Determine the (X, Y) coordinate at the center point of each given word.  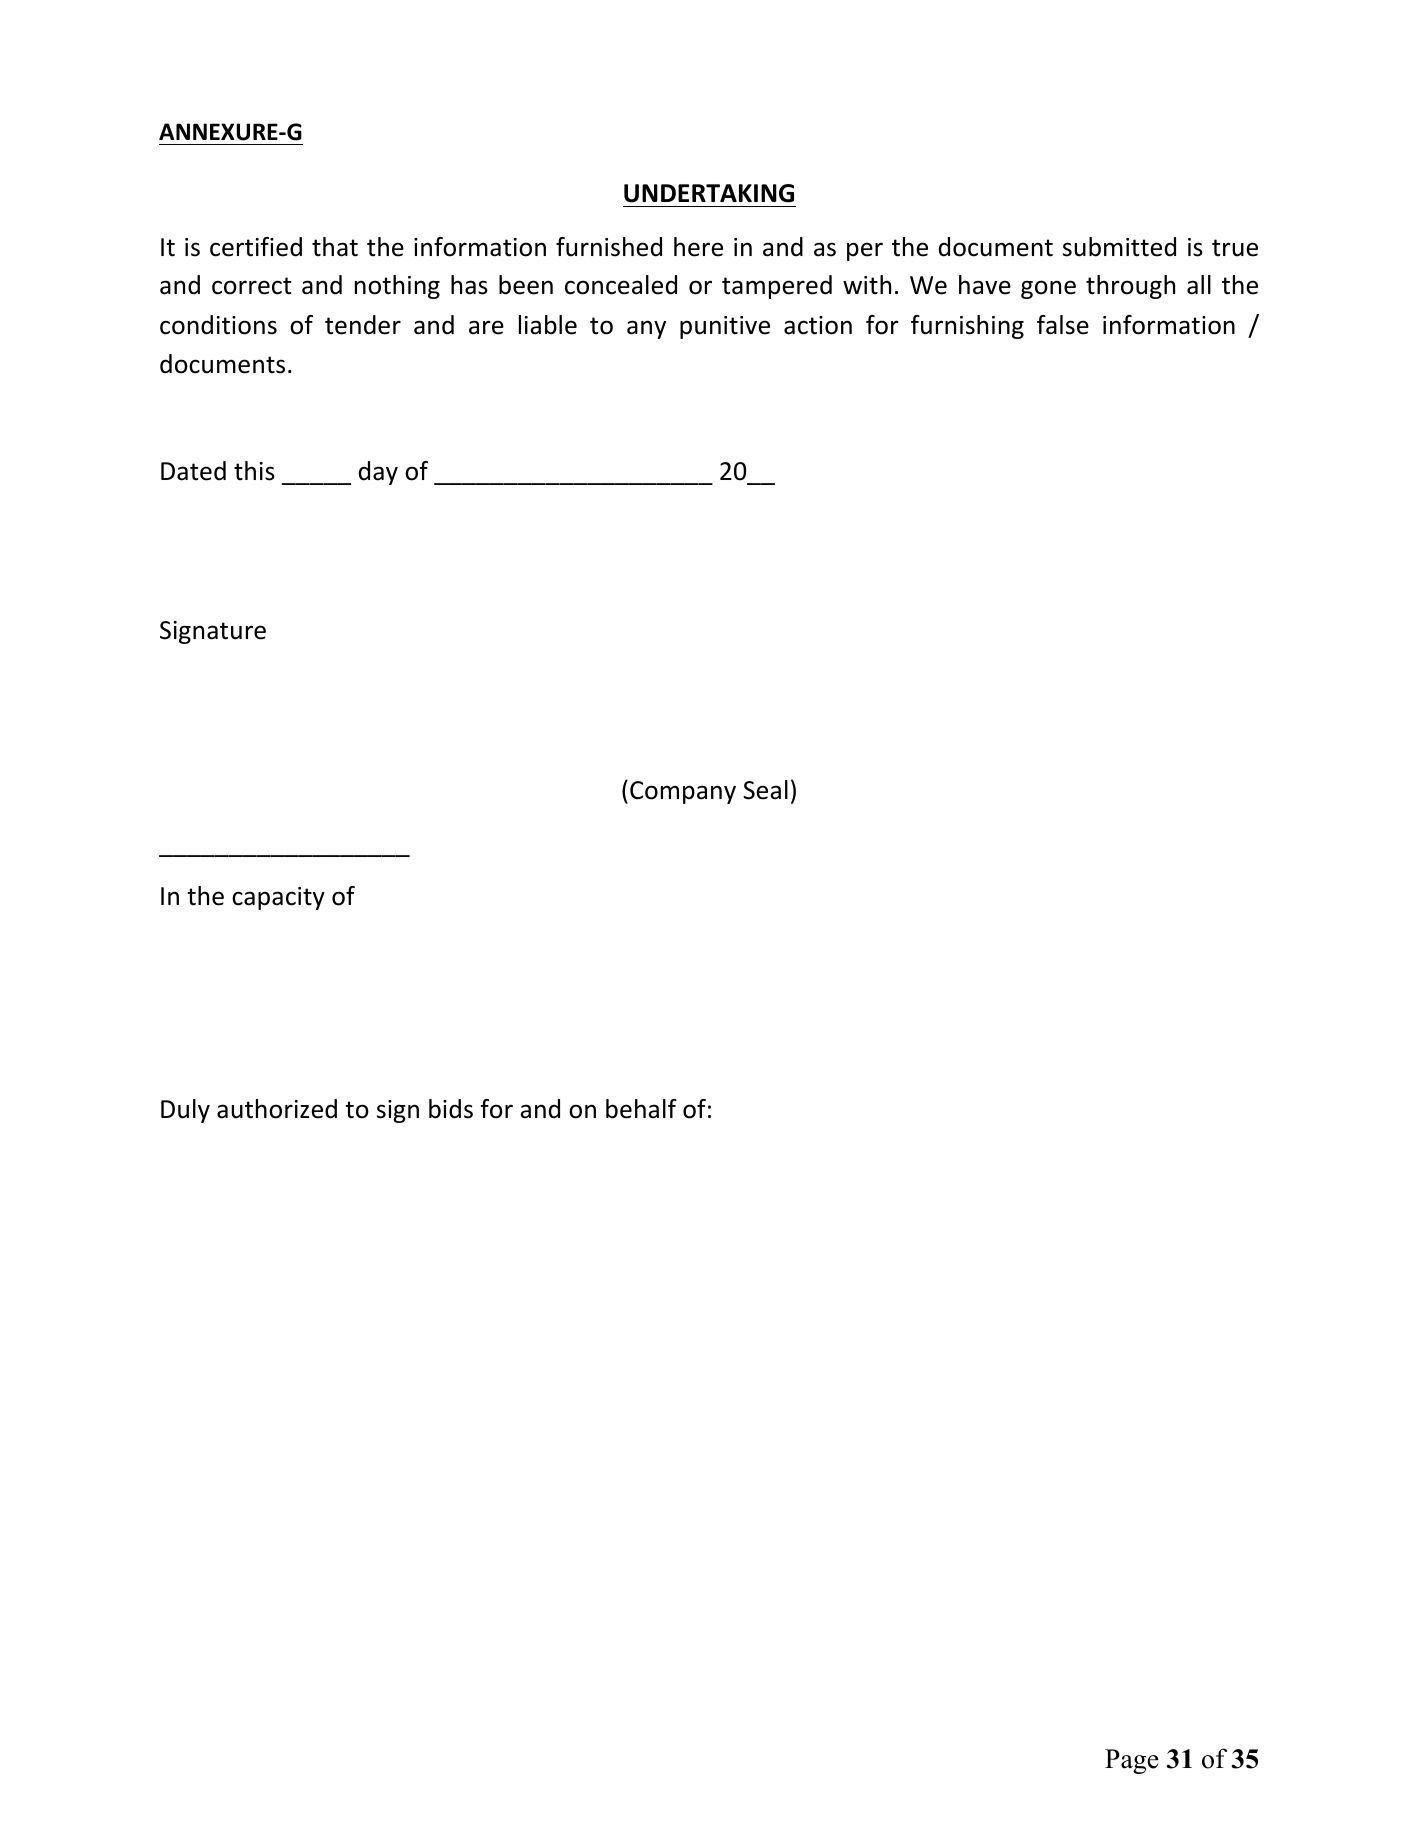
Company (683, 792)
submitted (1119, 247)
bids (451, 1109)
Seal (765, 790)
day (378, 473)
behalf (641, 1109)
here (698, 247)
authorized (277, 1109)
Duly (185, 1111)
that (335, 247)
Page (1132, 1761)
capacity (278, 898)
